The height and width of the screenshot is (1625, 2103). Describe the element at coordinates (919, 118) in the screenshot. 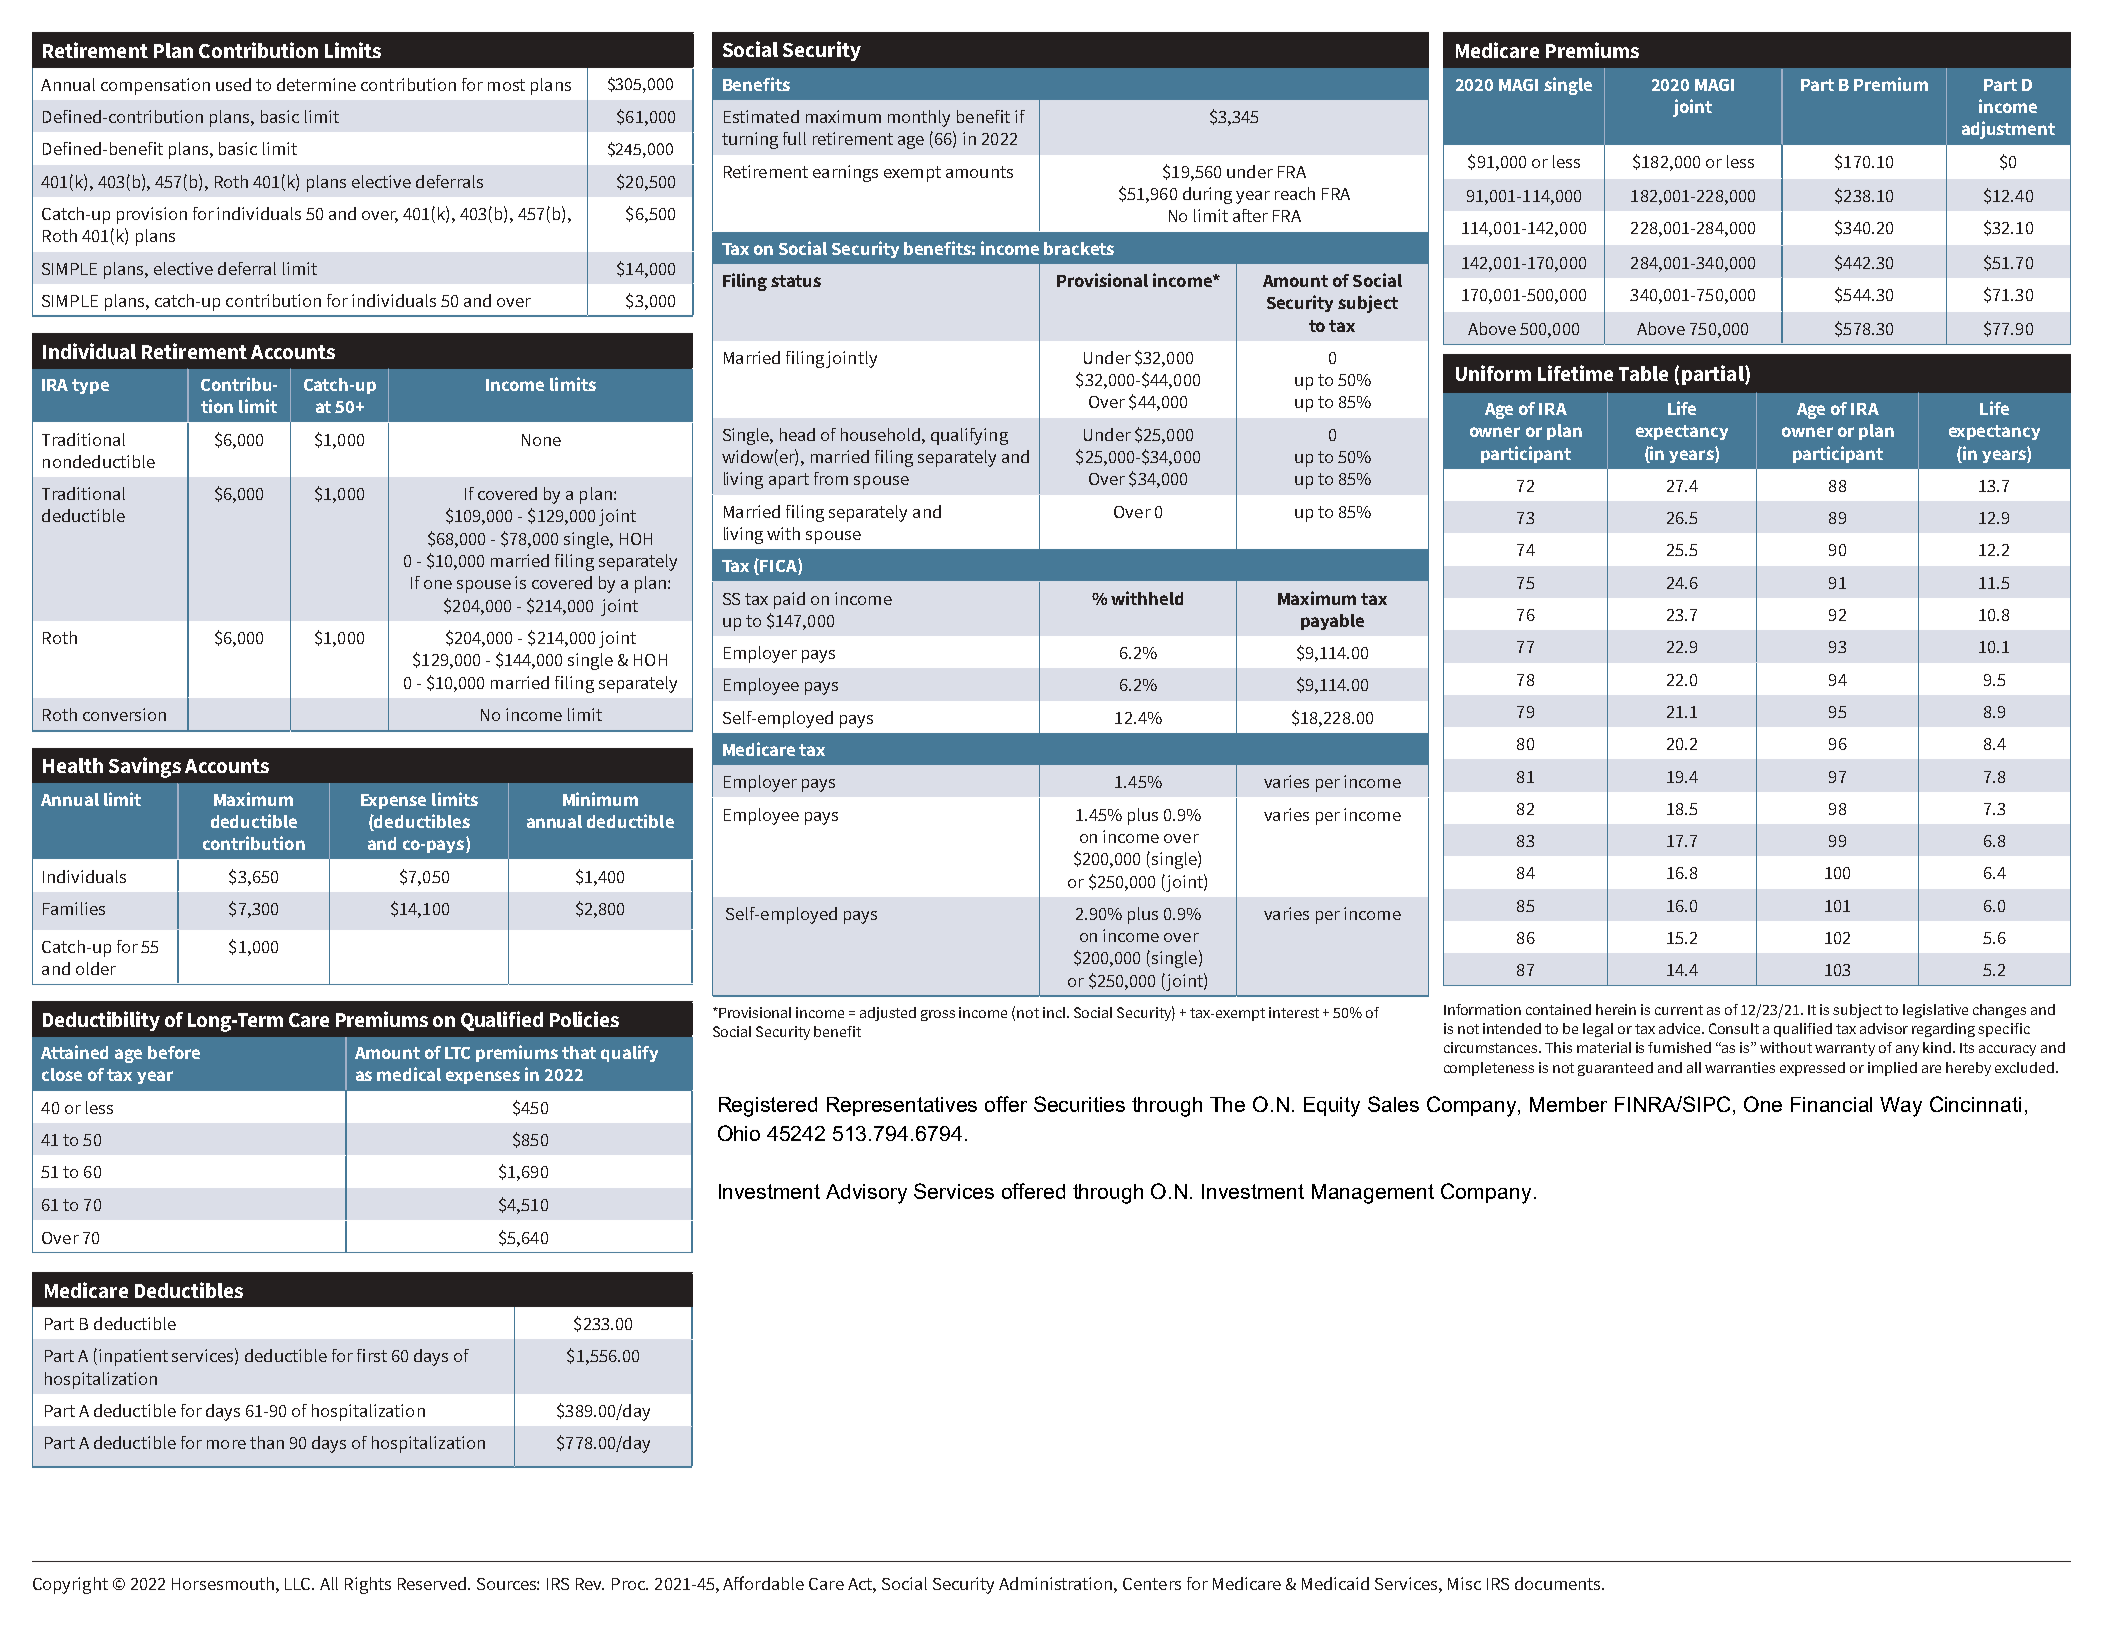

I see `monthly` at that location.
